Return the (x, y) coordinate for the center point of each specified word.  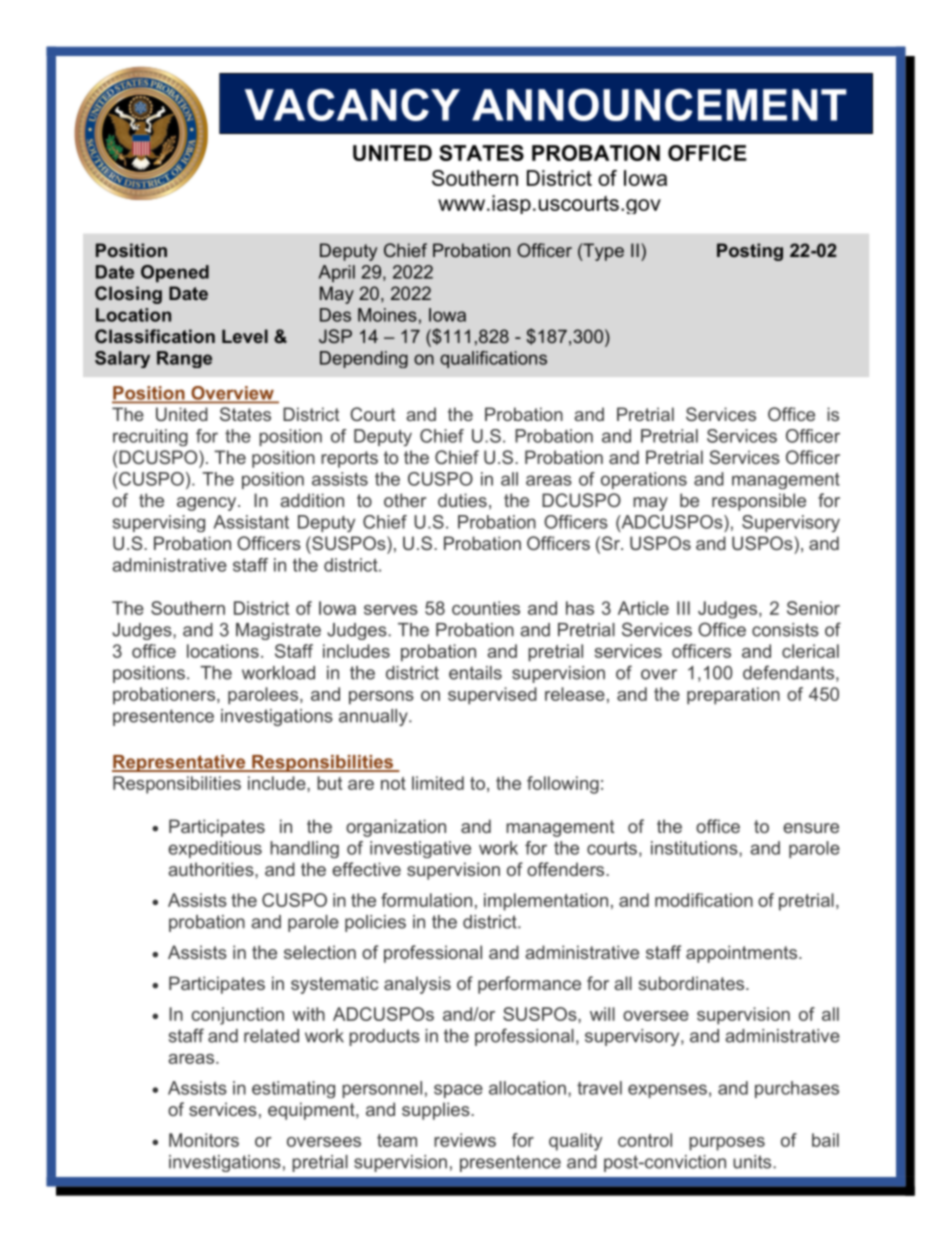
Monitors (204, 1140)
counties (486, 608)
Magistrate (278, 631)
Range (184, 359)
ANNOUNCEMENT (659, 104)
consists (785, 630)
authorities (212, 869)
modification (704, 900)
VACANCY (352, 104)
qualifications (493, 359)
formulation (426, 900)
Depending (364, 359)
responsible (759, 502)
